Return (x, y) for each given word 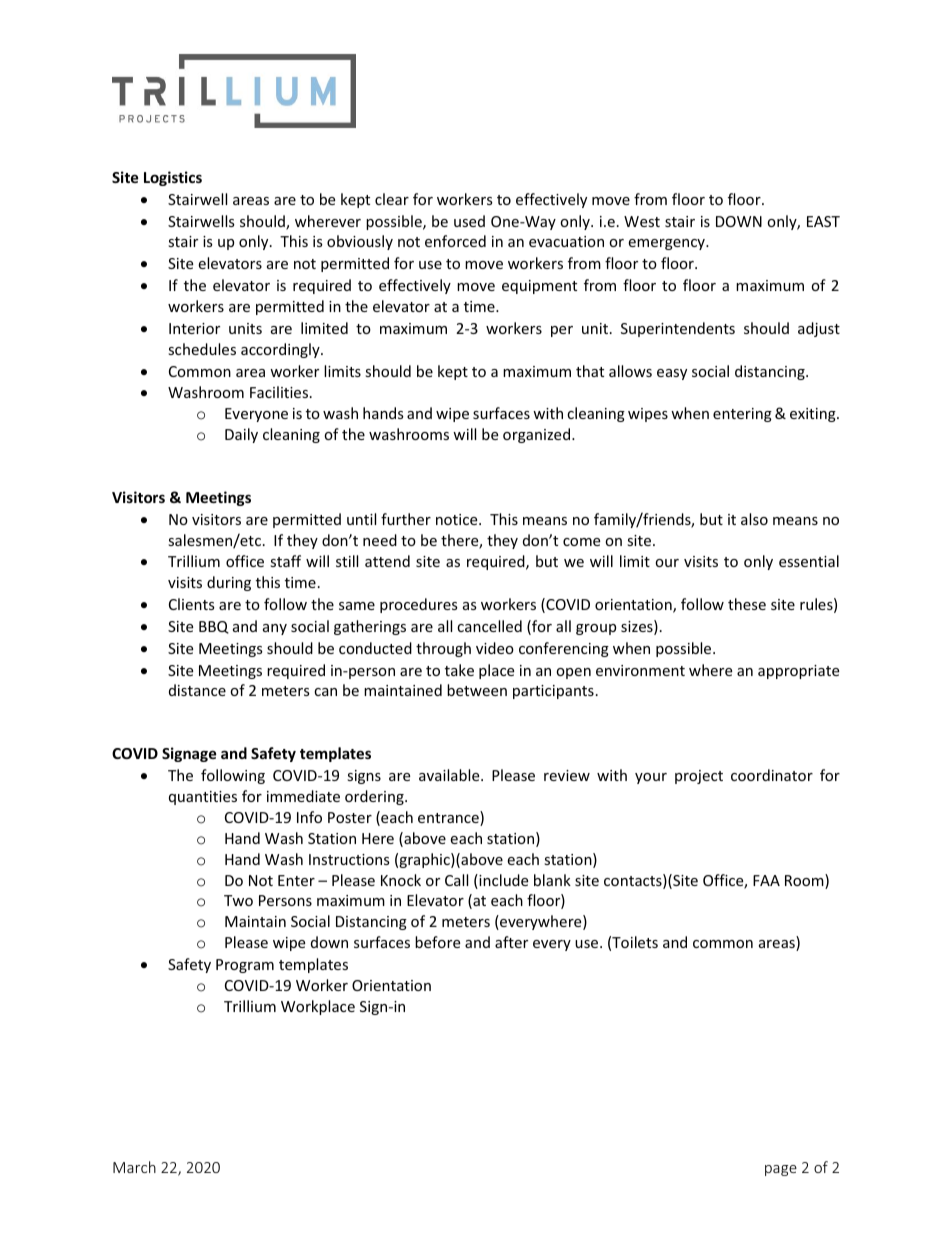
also (754, 519)
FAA (766, 880)
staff (285, 561)
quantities (203, 798)
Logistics (173, 178)
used (469, 221)
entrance (449, 818)
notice (458, 519)
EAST (823, 221)
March (134, 1167)
